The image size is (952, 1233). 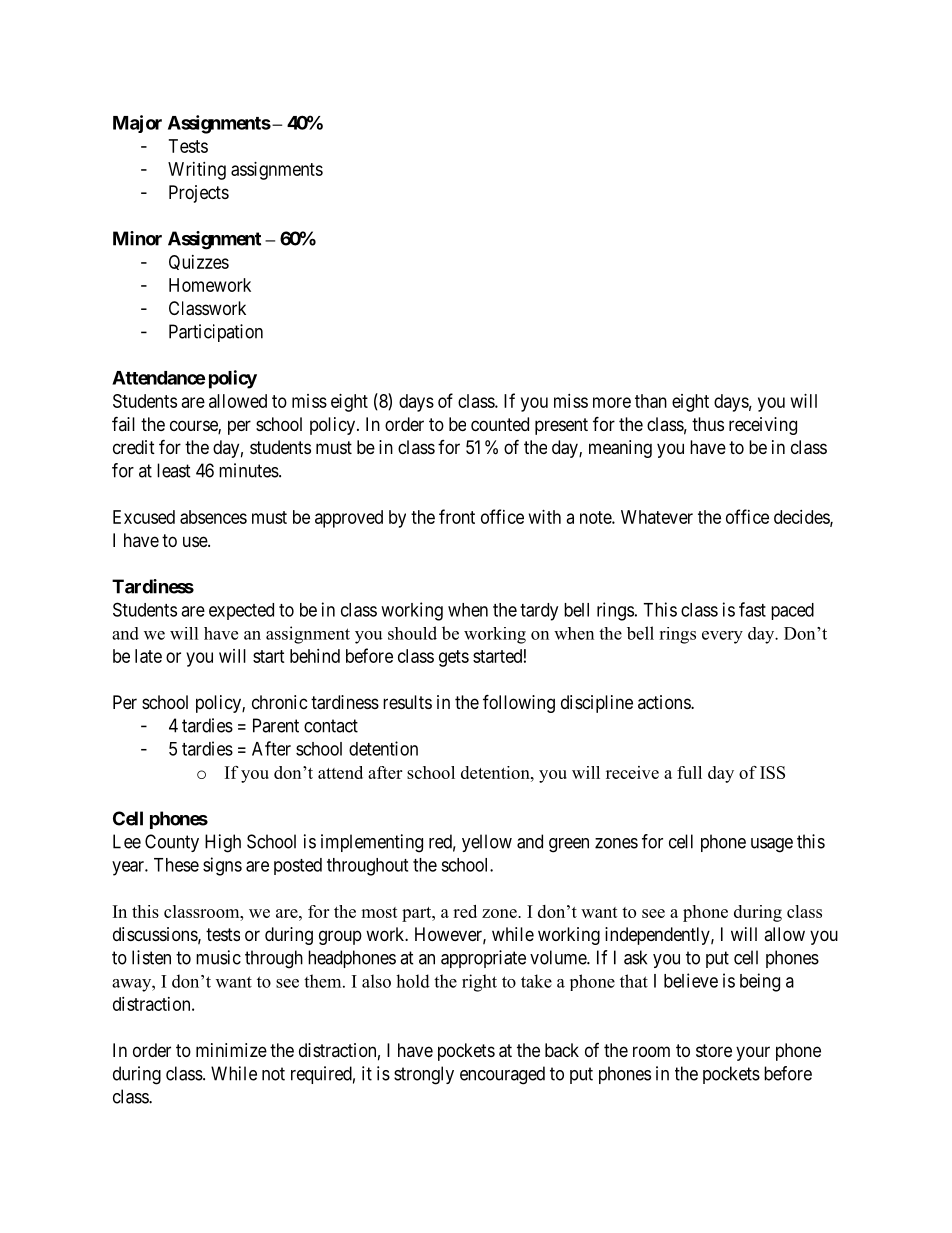 What do you see at coordinates (223, 843) in the screenshot?
I see `High` at bounding box center [223, 843].
